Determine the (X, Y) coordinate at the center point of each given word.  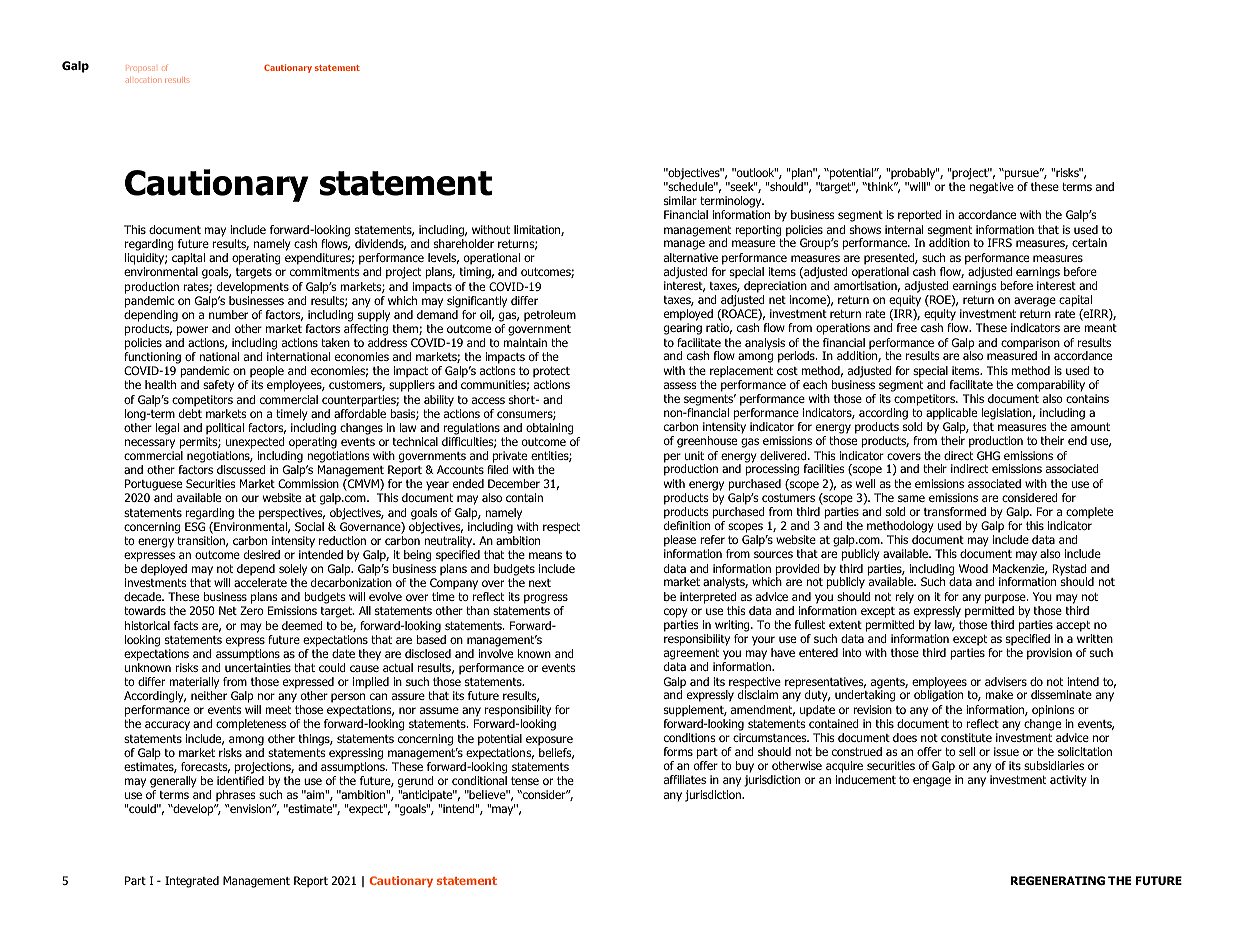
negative (992, 188)
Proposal (140, 69)
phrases (235, 796)
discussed (241, 469)
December (514, 483)
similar (680, 200)
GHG (988, 455)
